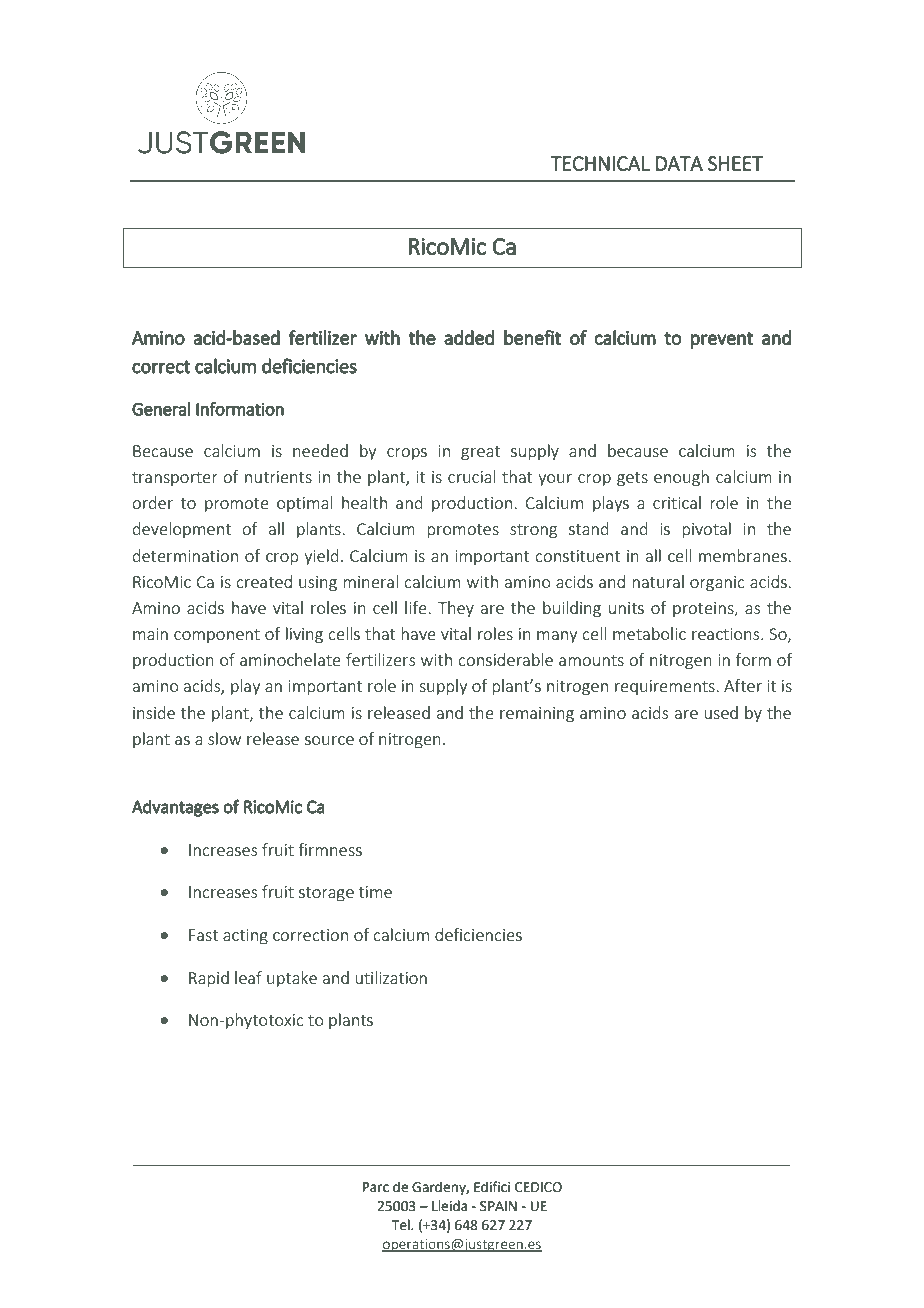  I want to click on General, so click(161, 409).
